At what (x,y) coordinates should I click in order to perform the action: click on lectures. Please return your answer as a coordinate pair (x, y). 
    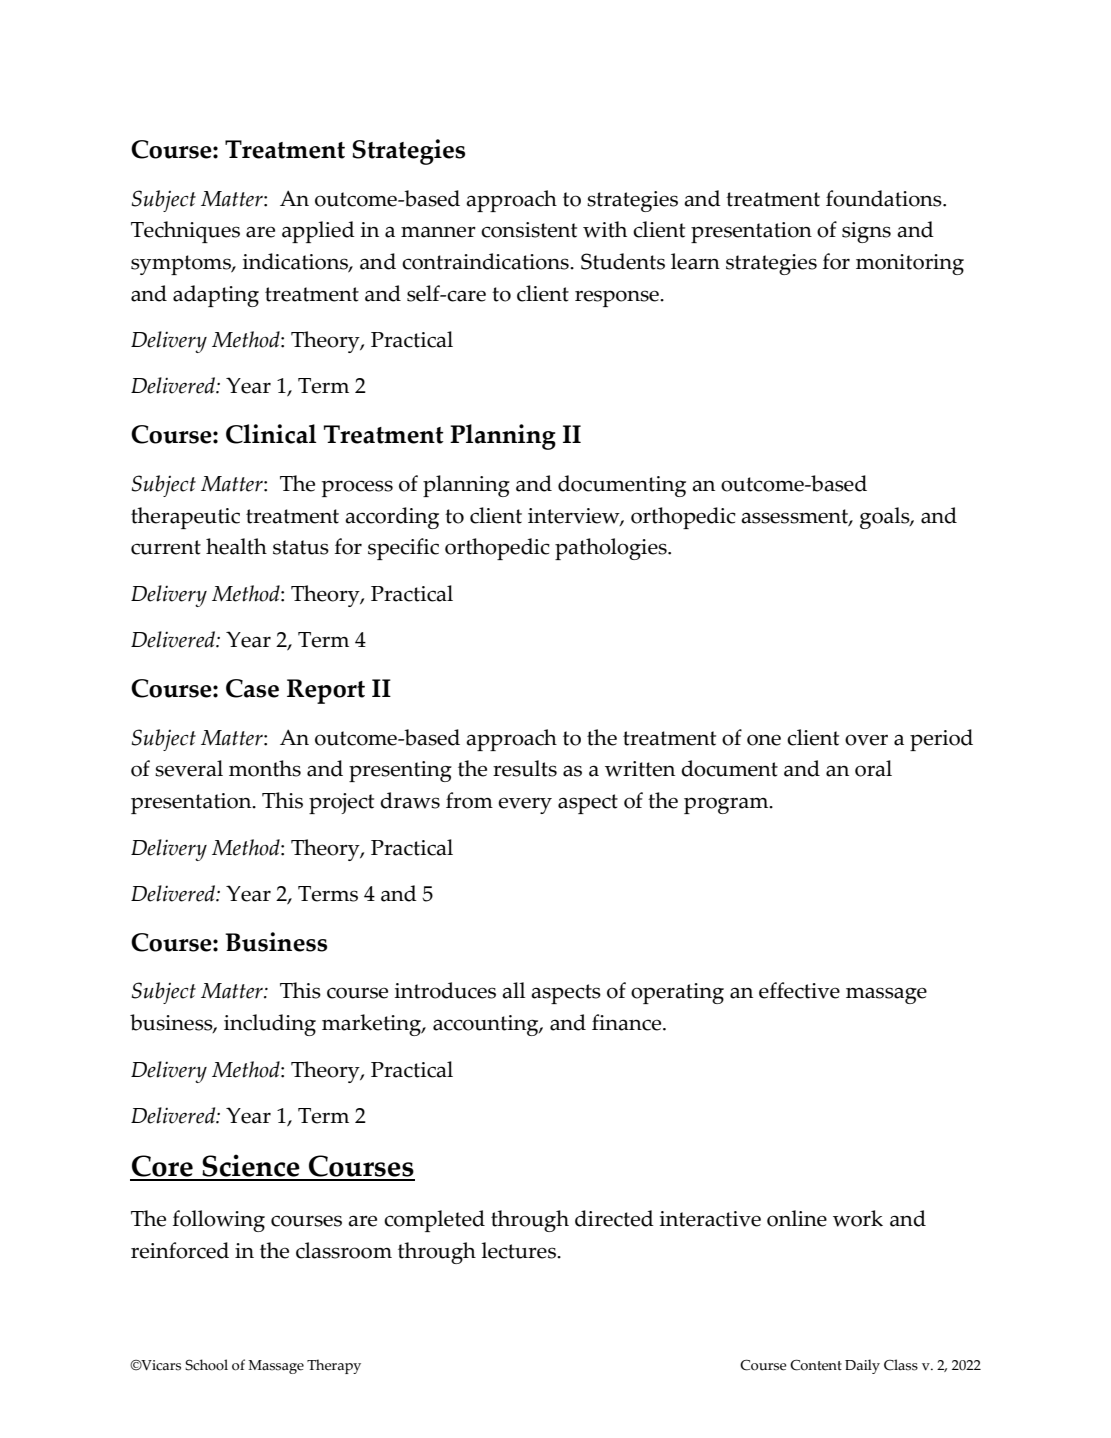
    Looking at the image, I should click on (520, 1250).
